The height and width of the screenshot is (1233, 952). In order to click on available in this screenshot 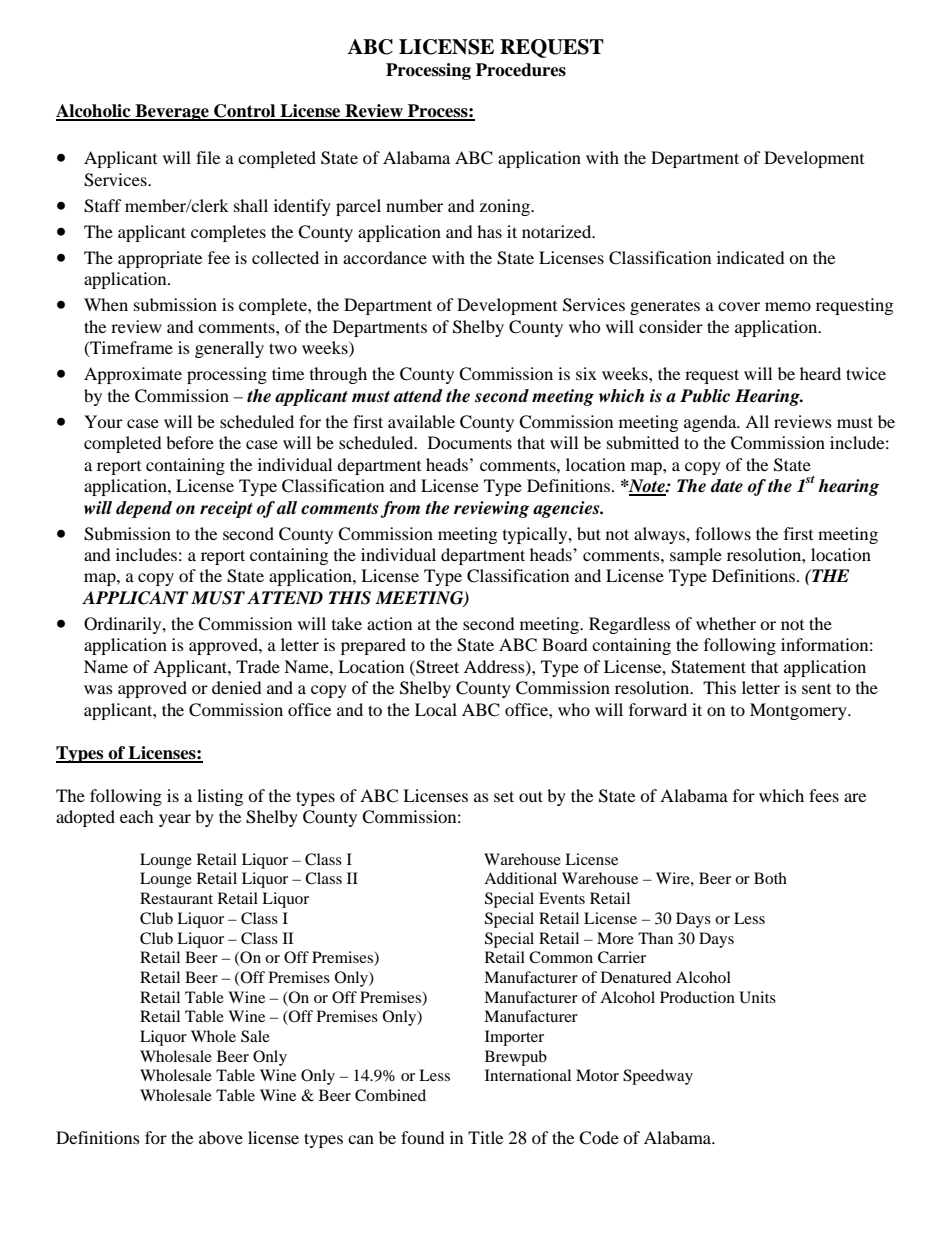, I will do `click(421, 421)`.
